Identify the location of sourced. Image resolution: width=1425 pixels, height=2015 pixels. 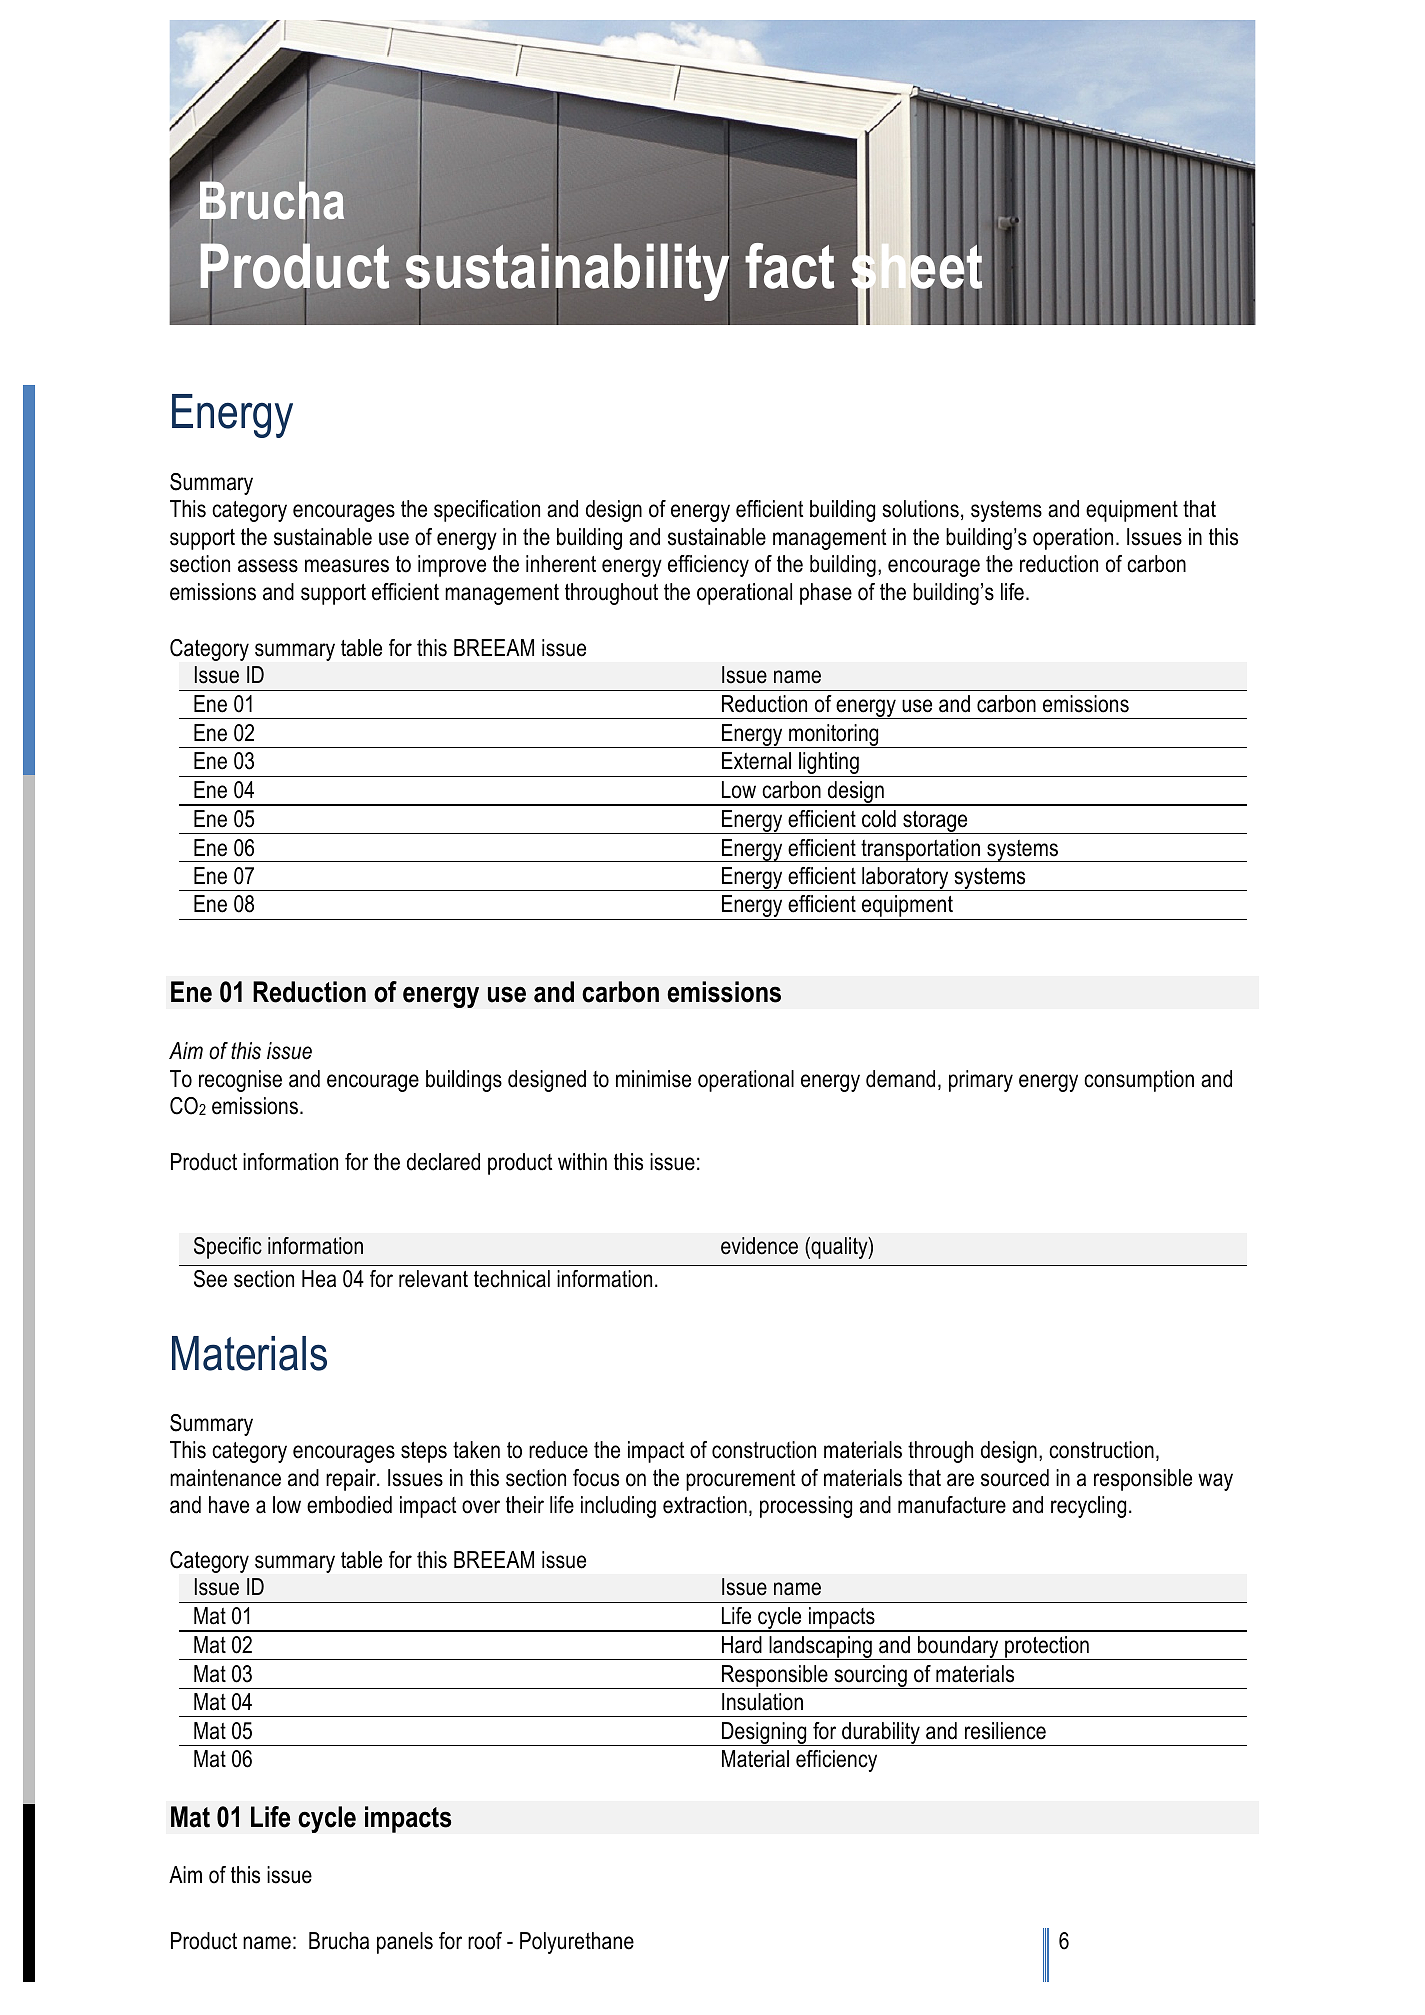
(1015, 1478).
